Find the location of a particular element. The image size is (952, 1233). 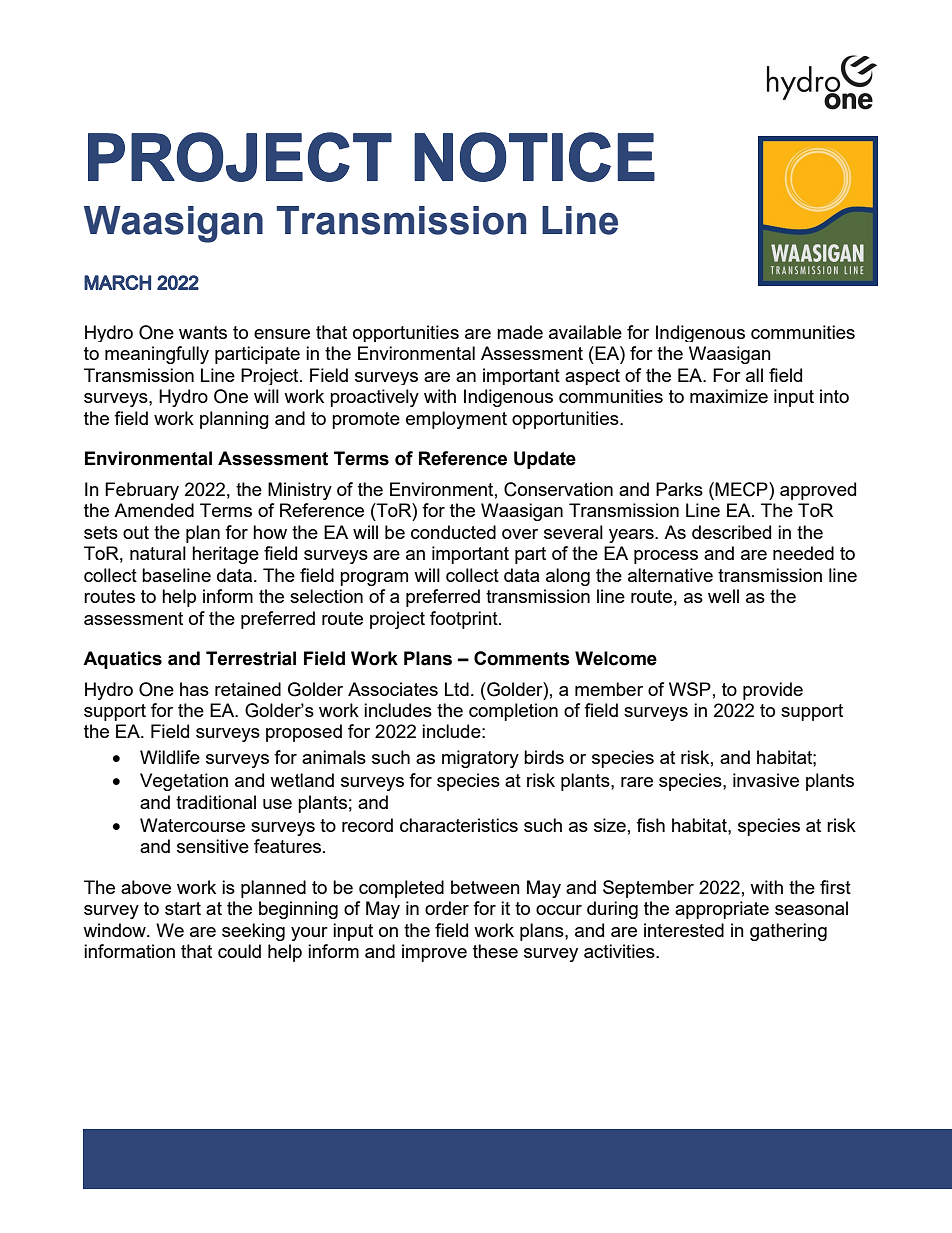

gathering is located at coordinates (788, 932).
